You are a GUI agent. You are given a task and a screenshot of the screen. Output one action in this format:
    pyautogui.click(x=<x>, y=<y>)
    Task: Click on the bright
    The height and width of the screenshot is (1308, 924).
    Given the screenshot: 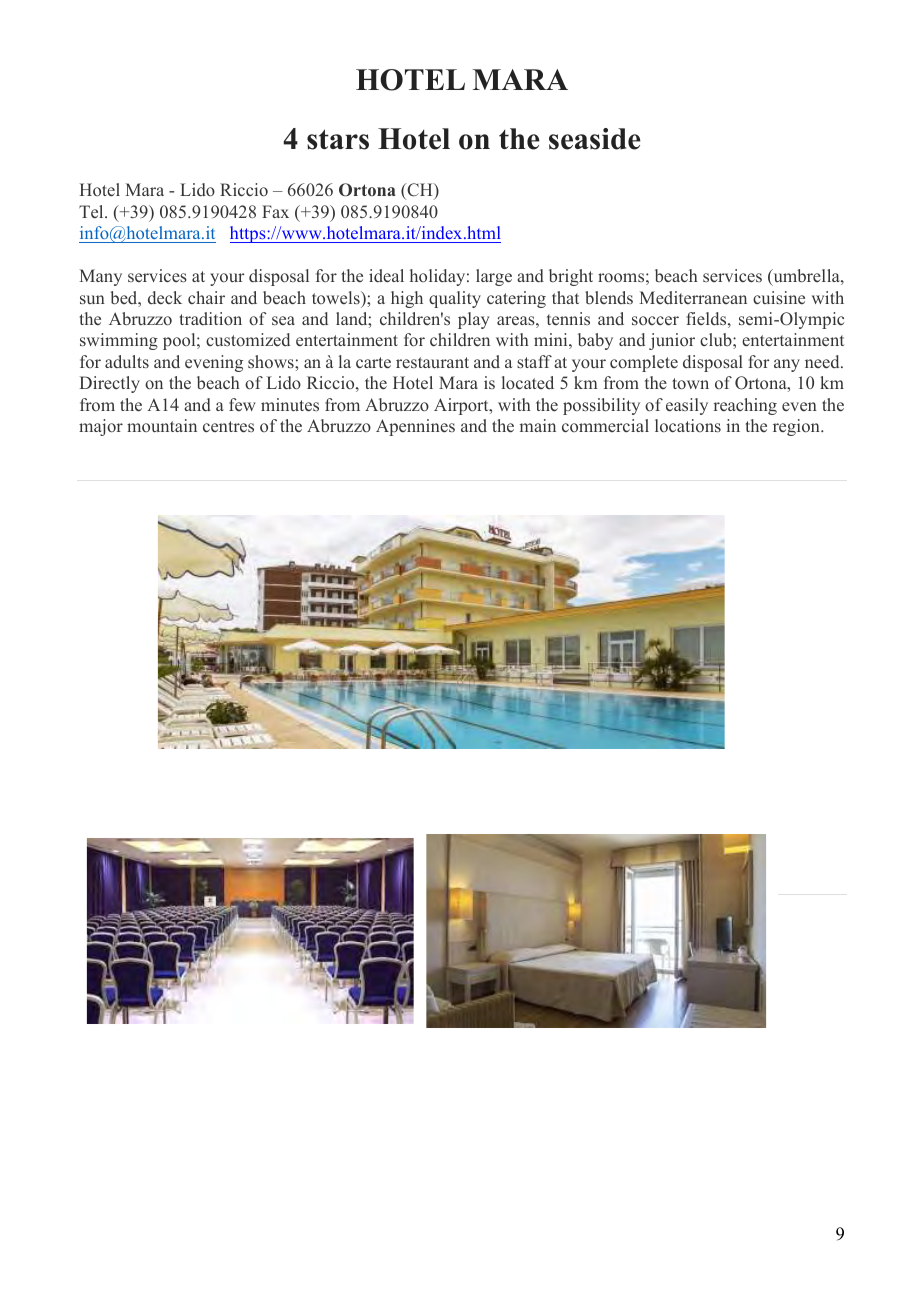 What is the action you would take?
    pyautogui.click(x=571, y=277)
